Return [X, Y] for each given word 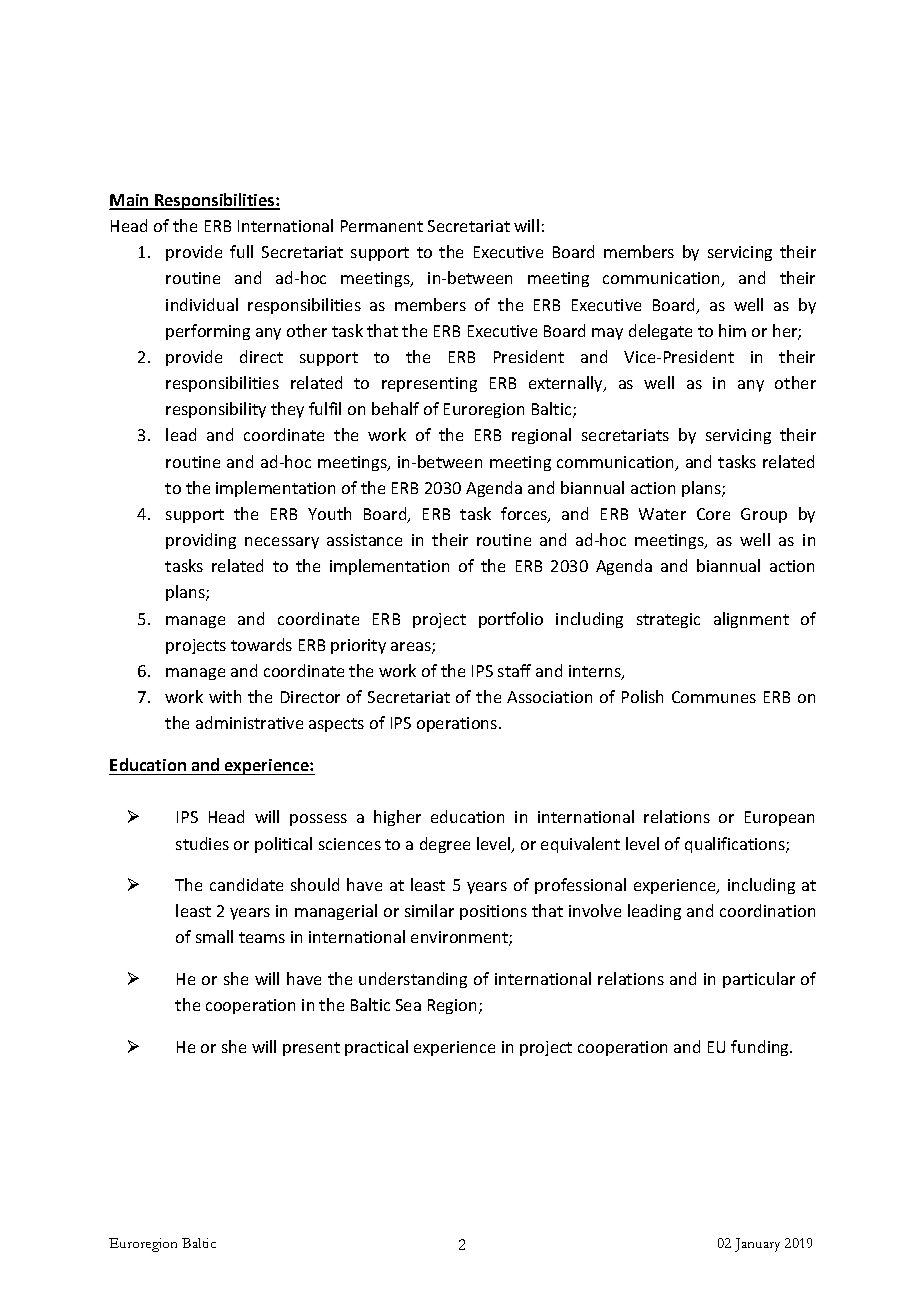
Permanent [382, 226]
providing [201, 541]
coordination [767, 910]
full [241, 251]
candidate [246, 884]
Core [713, 514]
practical [376, 1048]
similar [429, 910]
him [732, 330]
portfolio [511, 620]
